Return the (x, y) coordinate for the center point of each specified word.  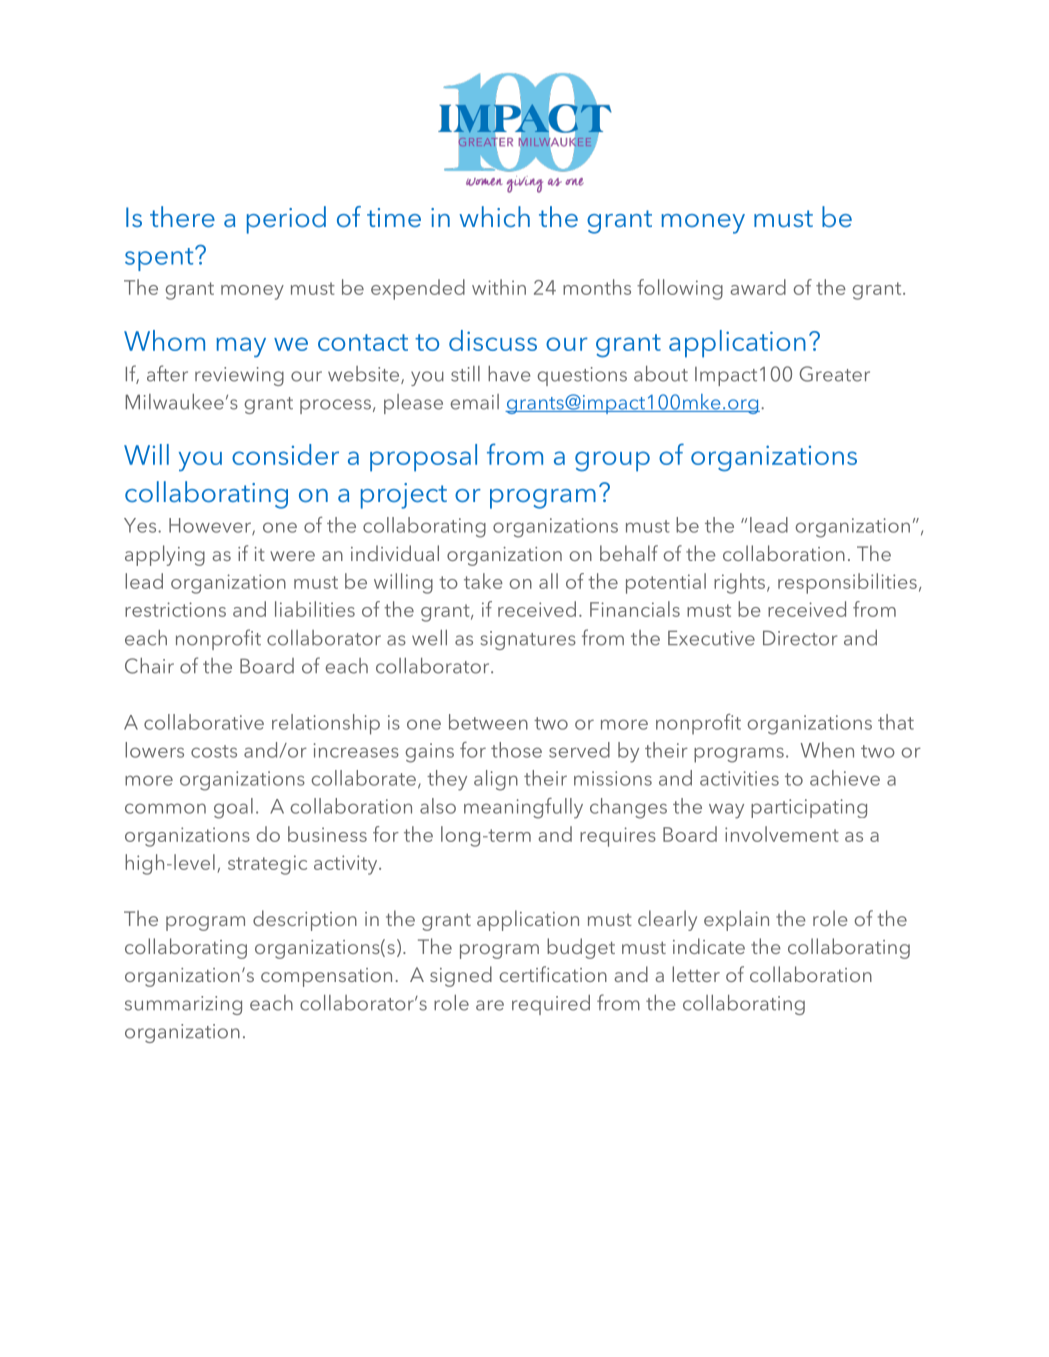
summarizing (183, 1005)
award (758, 287)
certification (553, 974)
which (494, 216)
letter (696, 974)
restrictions (175, 609)
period (286, 220)
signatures (528, 640)
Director (800, 638)
